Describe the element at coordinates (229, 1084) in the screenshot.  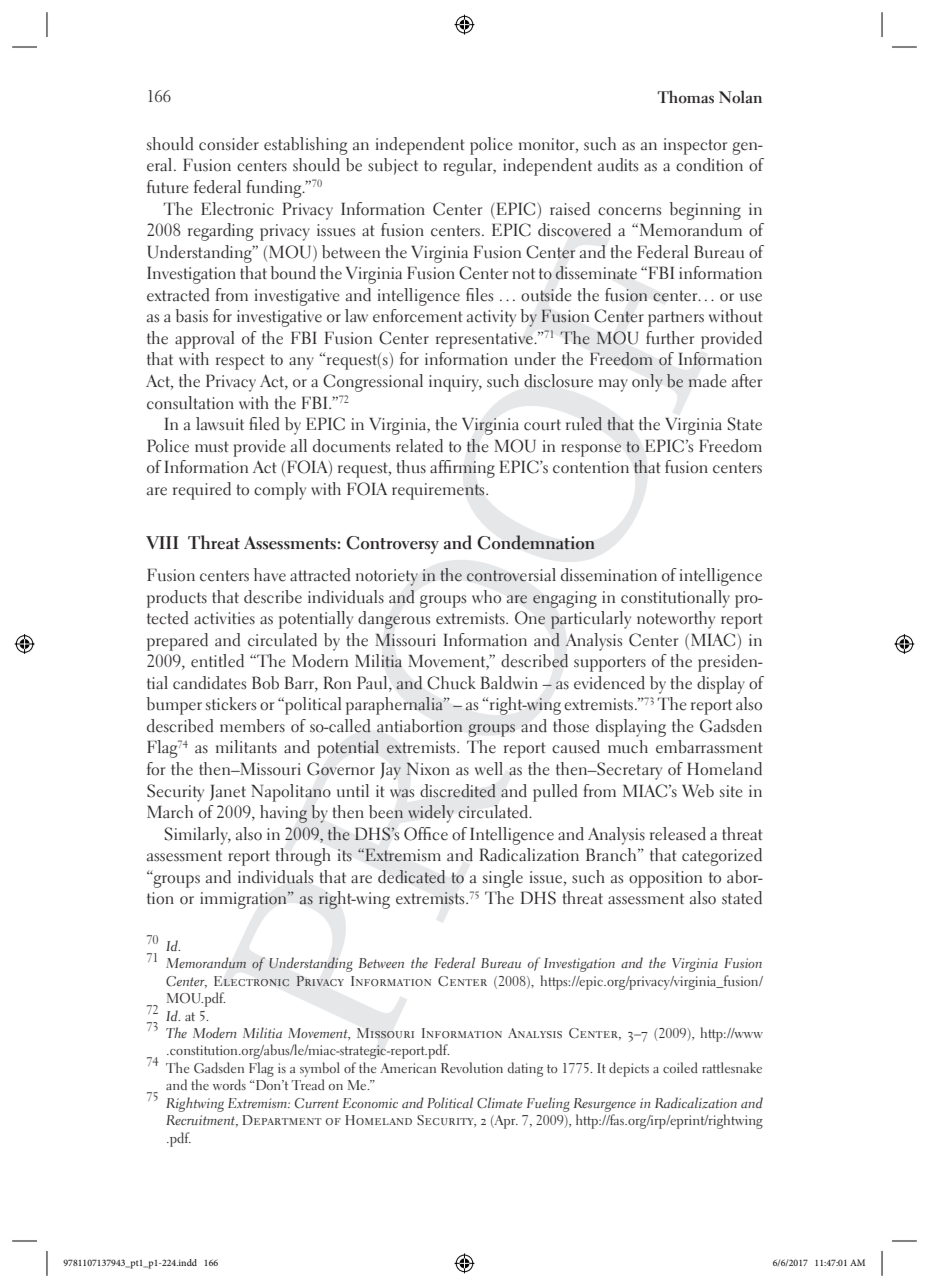
I see `words` at that location.
